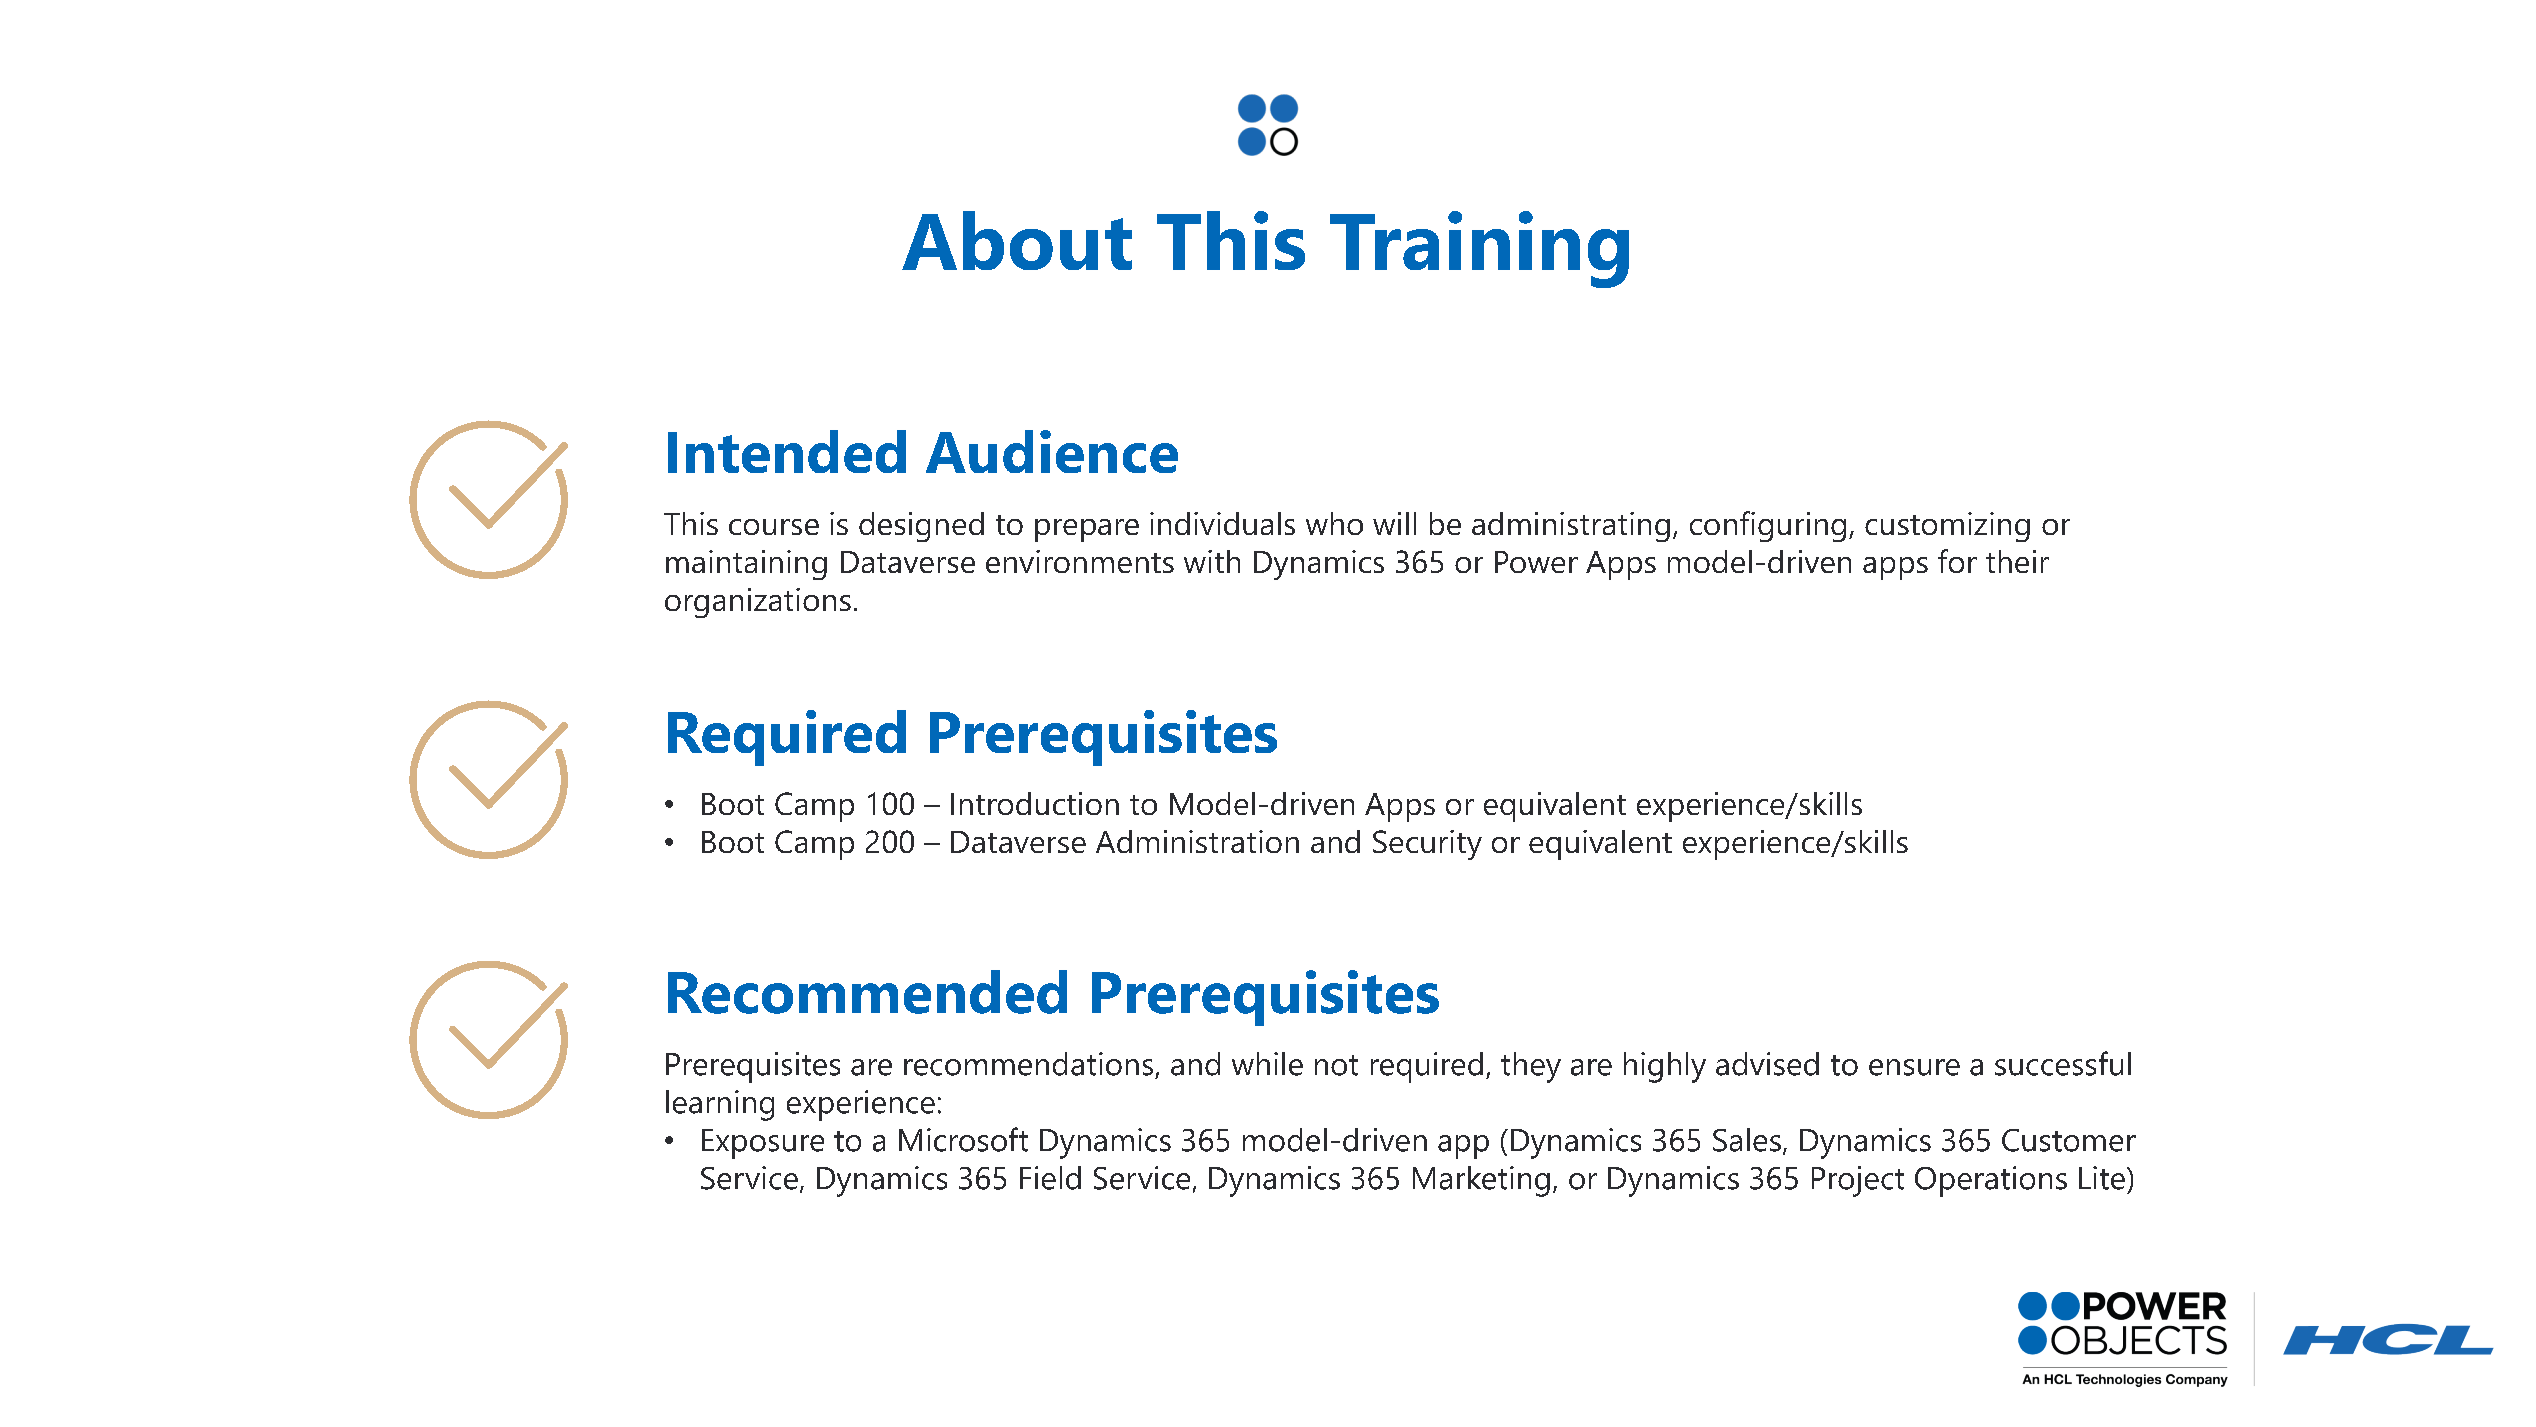 Image resolution: width=2536 pixels, height=1427 pixels. I want to click on for, so click(1957, 561).
